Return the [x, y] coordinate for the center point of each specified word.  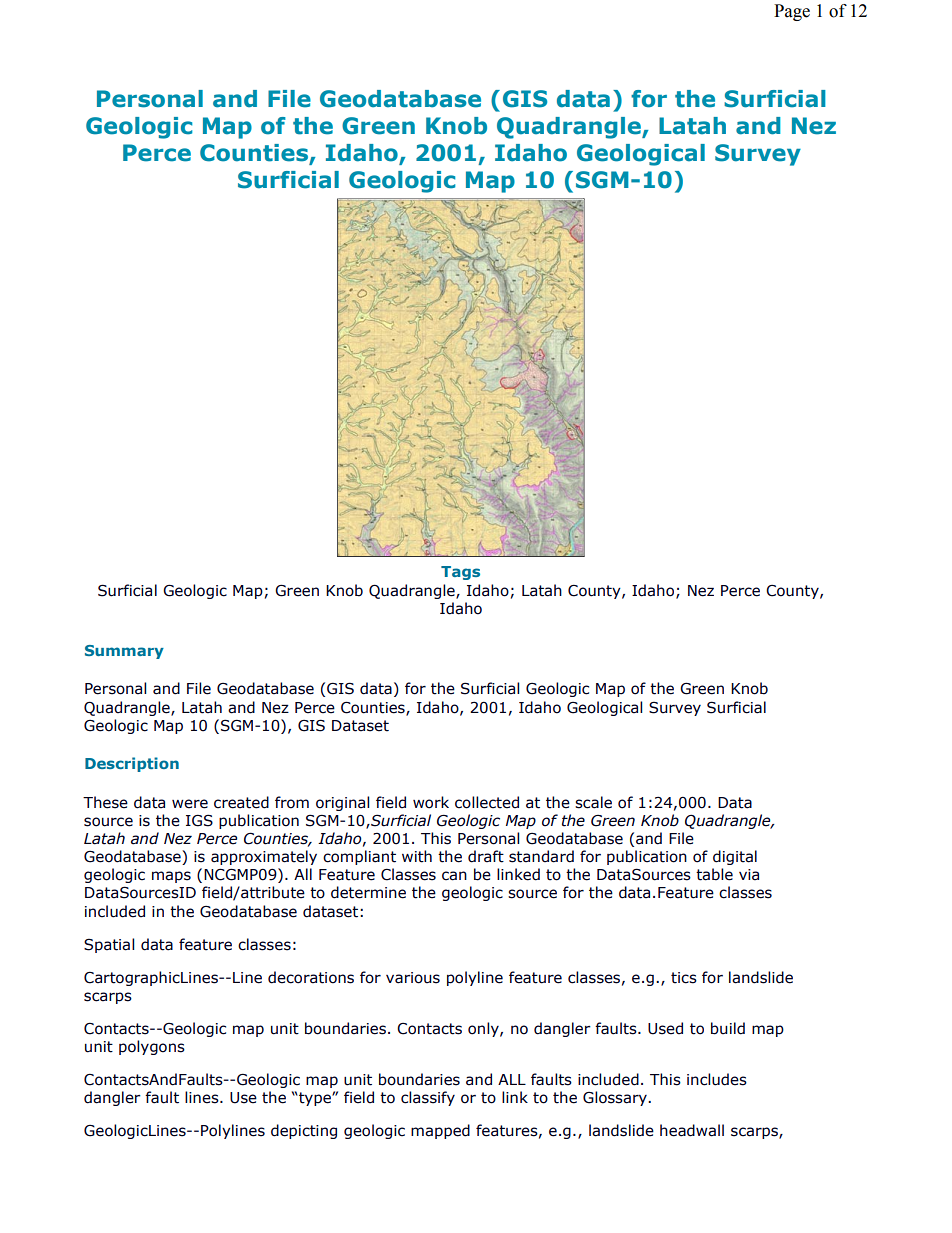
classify [428, 1098]
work [431, 802]
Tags [460, 573]
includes [717, 1079]
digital [735, 857]
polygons [152, 1047]
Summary [124, 652]
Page [792, 12]
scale [593, 802]
